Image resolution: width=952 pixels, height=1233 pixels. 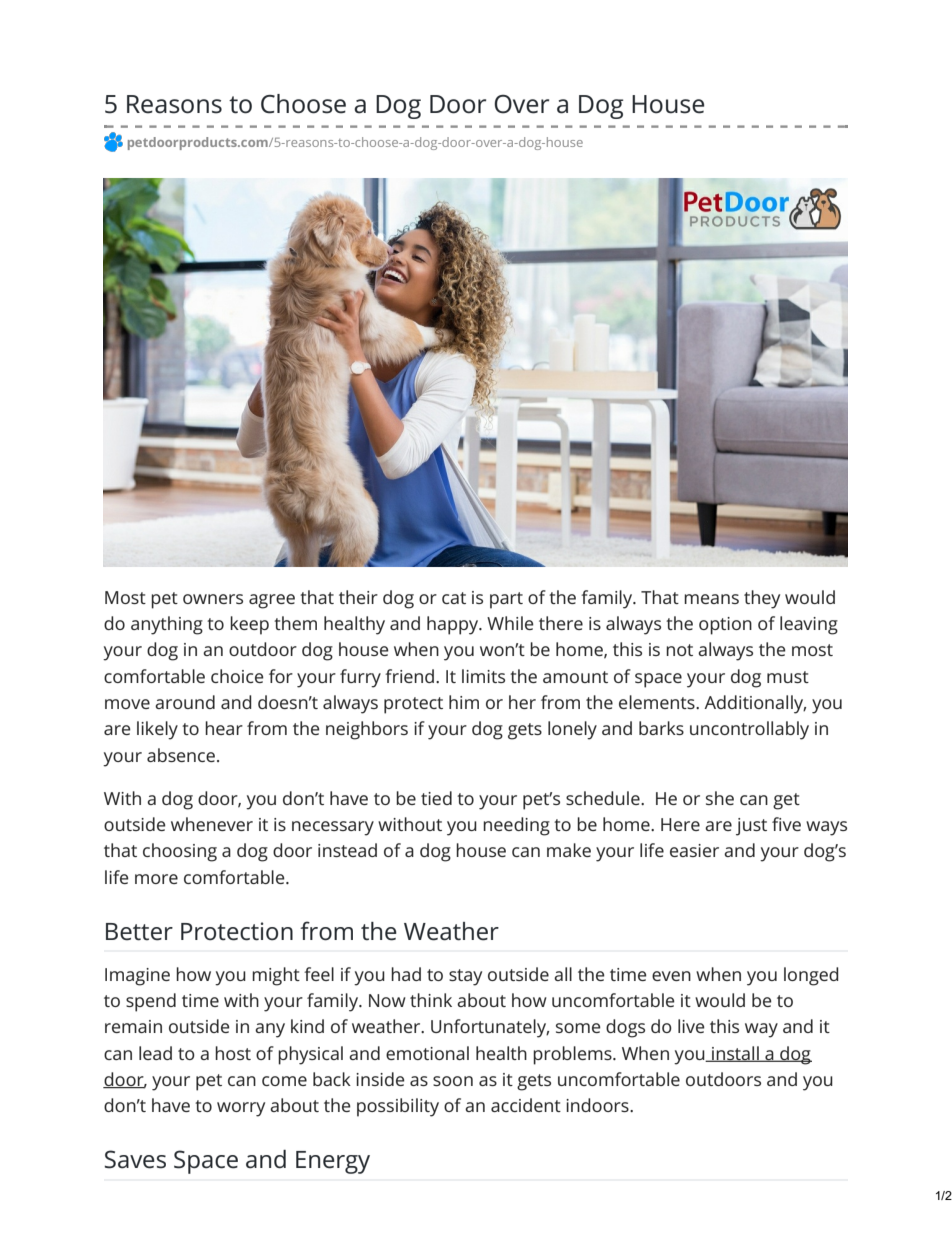 What do you see at coordinates (490, 1028) in the document?
I see `Unfortunately` at bounding box center [490, 1028].
